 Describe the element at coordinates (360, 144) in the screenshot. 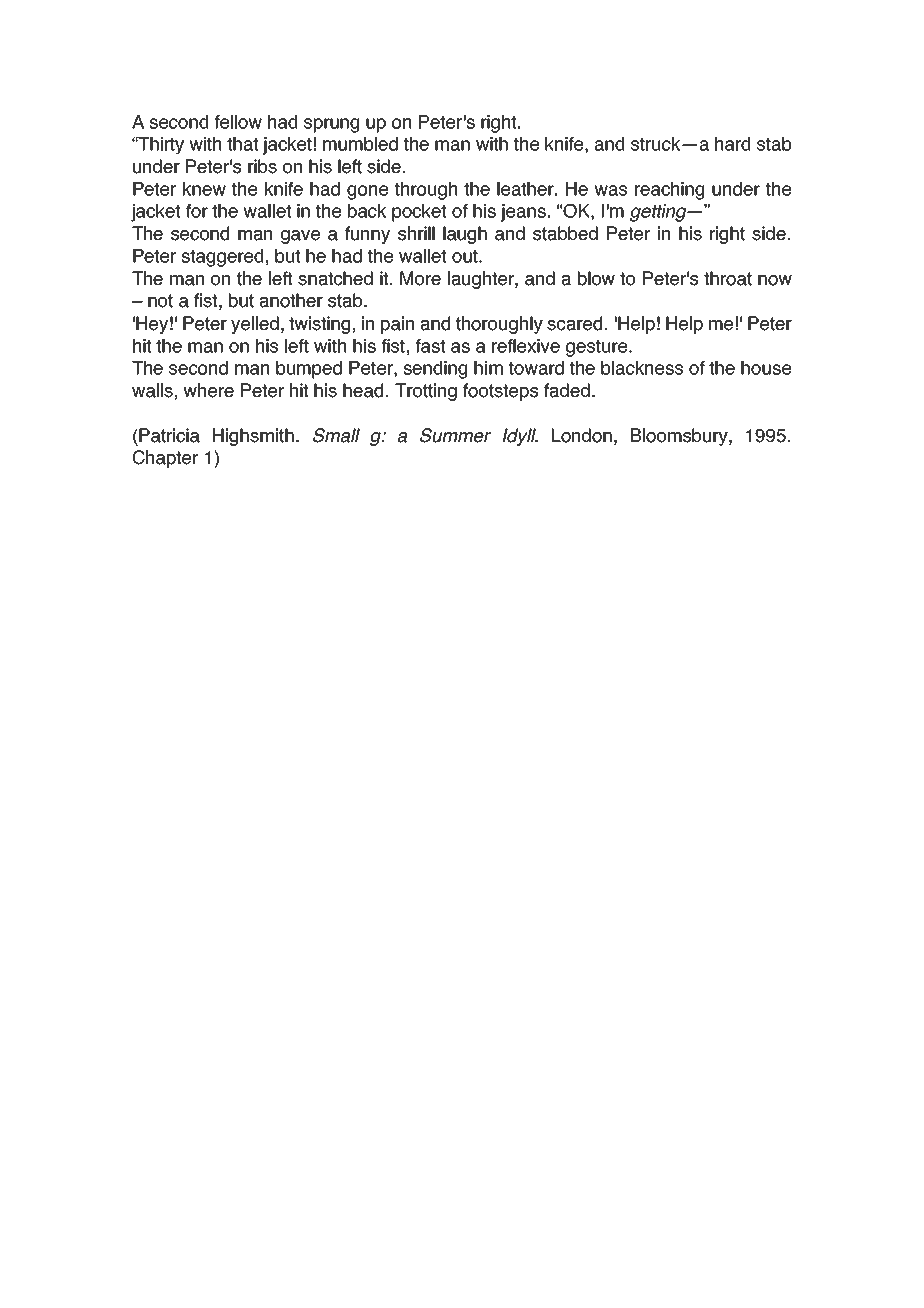

I see `mumbled` at that location.
